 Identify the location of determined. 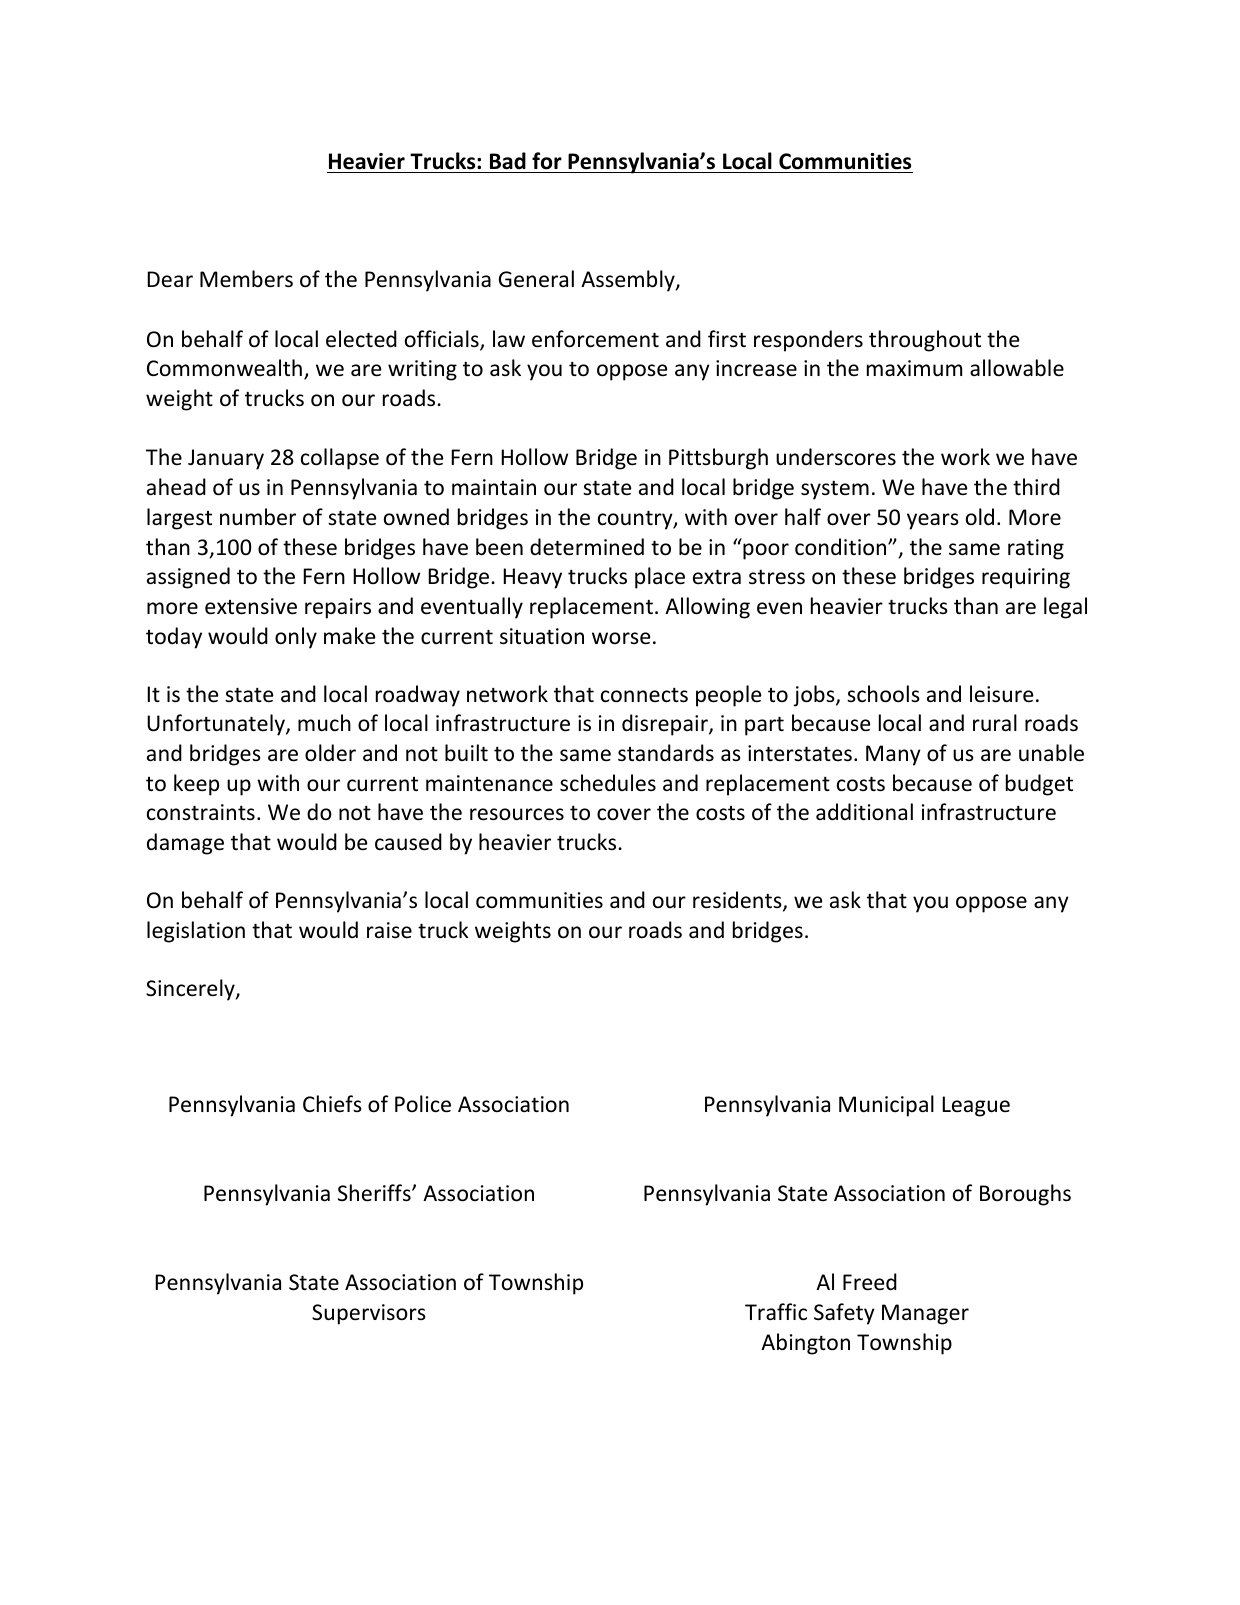
(587, 547).
